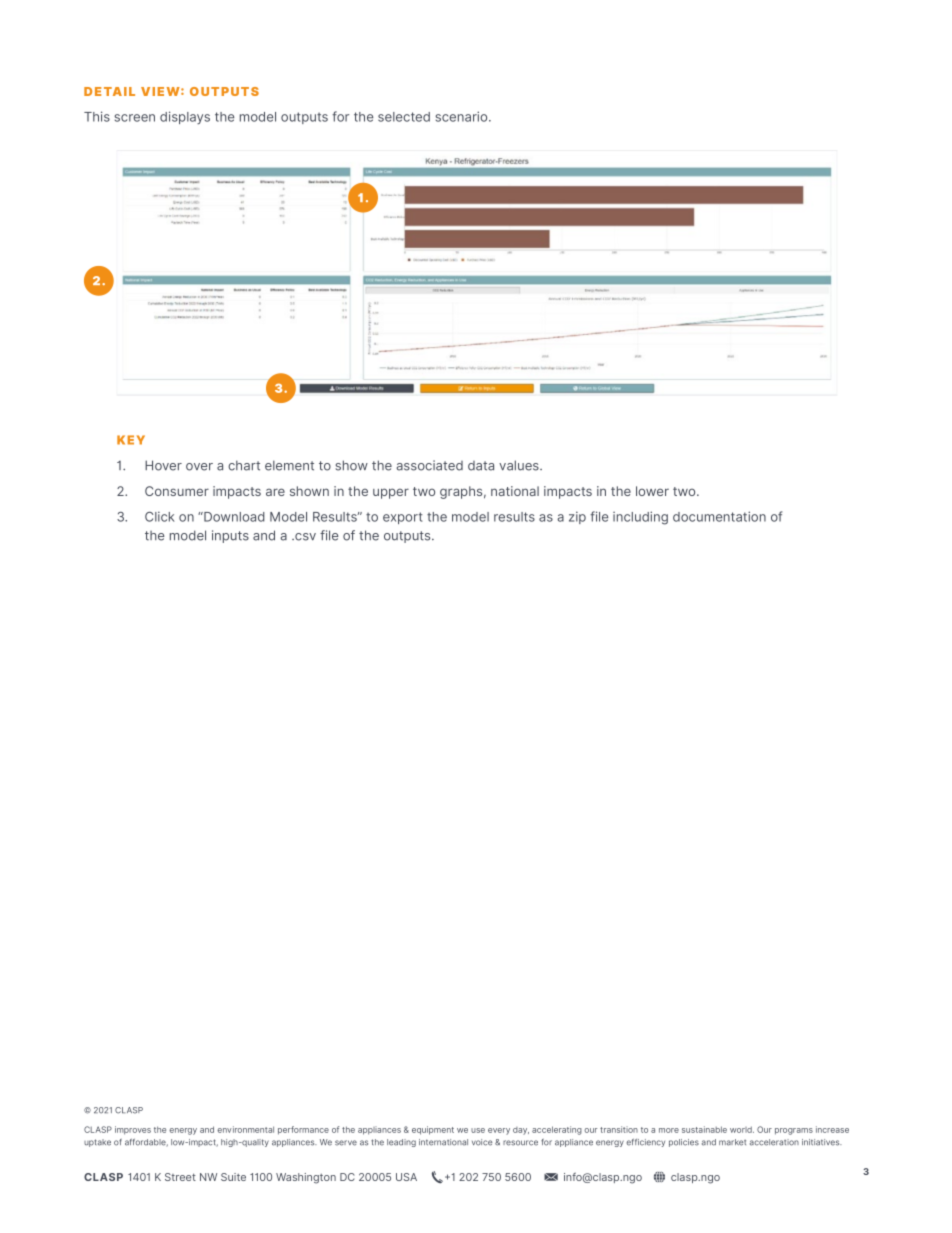 The width and height of the image is (952, 1233). Describe the element at coordinates (719, 516) in the image. I see `documentation` at that location.
